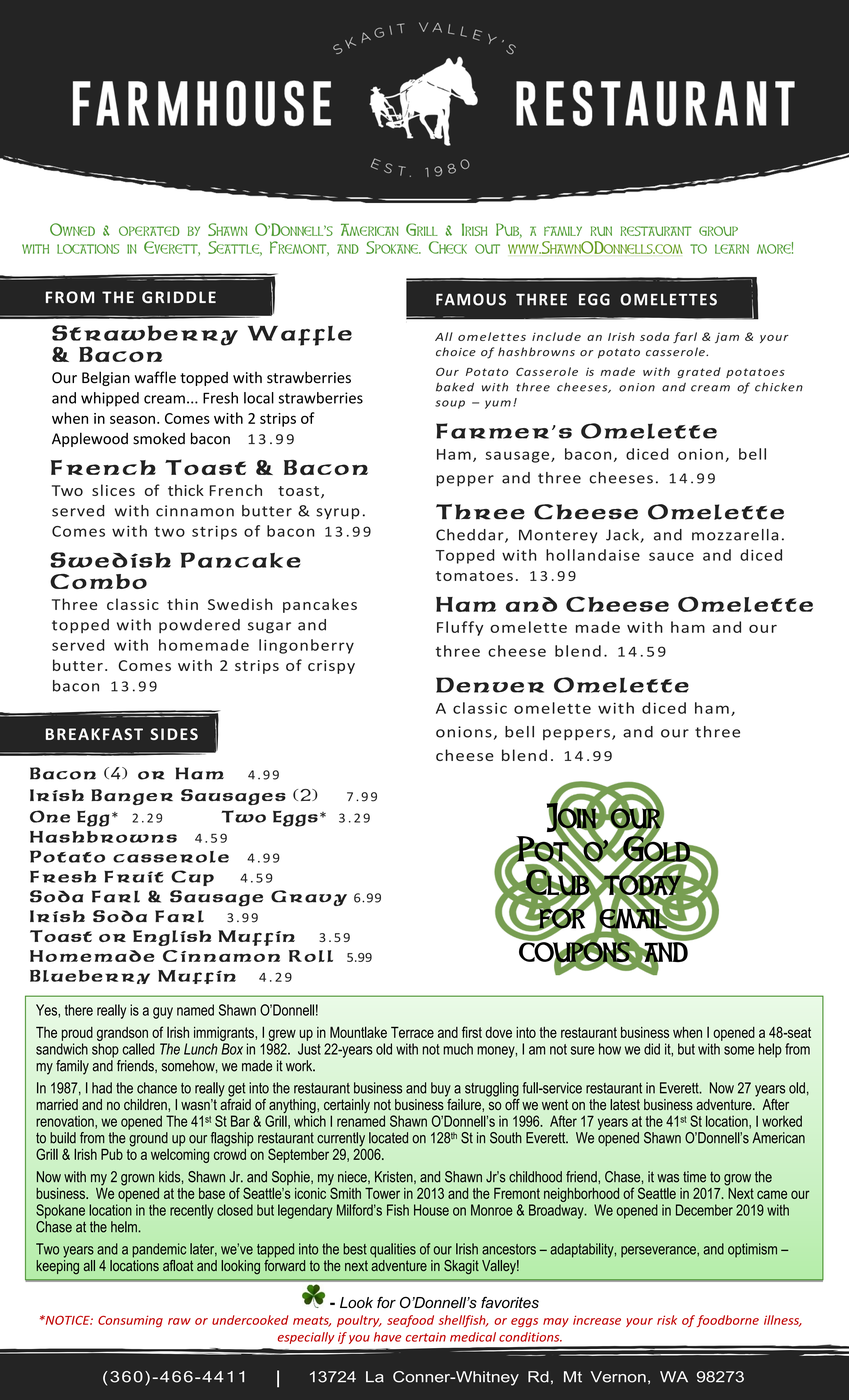 The width and height of the image is (849, 1400). I want to click on risk, so click(667, 1320).
